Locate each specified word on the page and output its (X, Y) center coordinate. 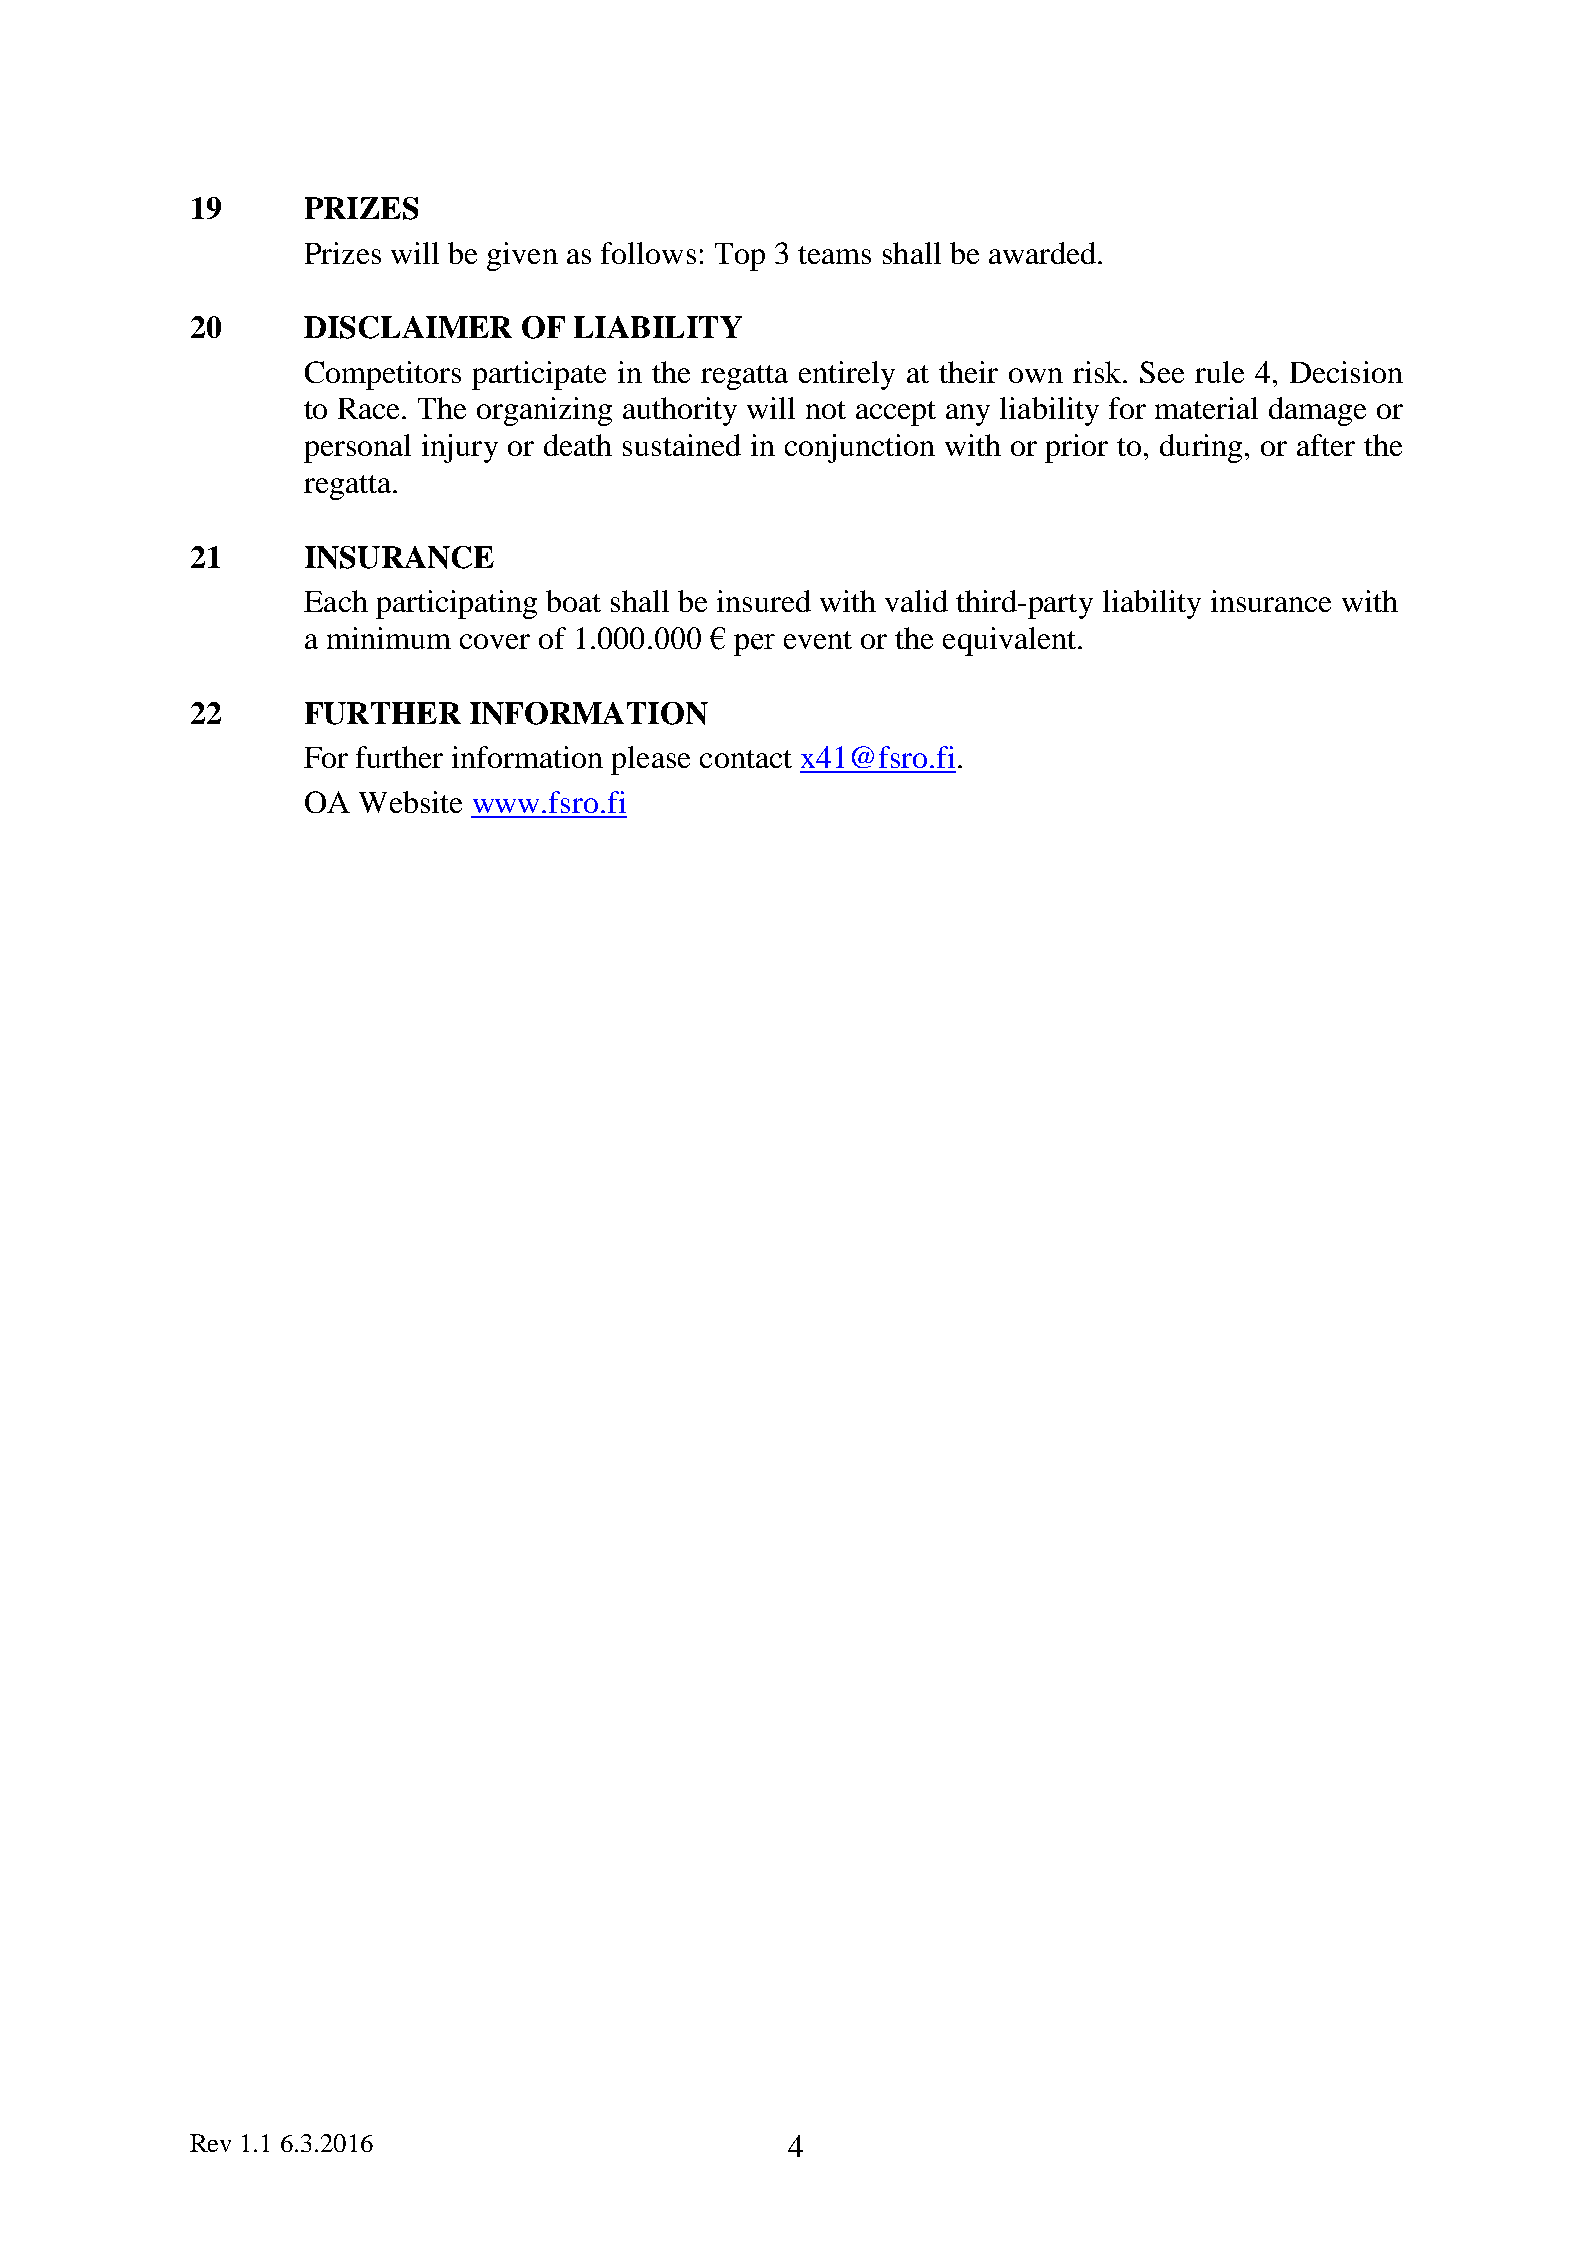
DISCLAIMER (408, 327)
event (818, 640)
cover (495, 641)
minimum (389, 638)
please (650, 760)
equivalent (1011, 641)
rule (1219, 372)
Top (740, 257)
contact (746, 759)
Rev (210, 2143)
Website (410, 802)
